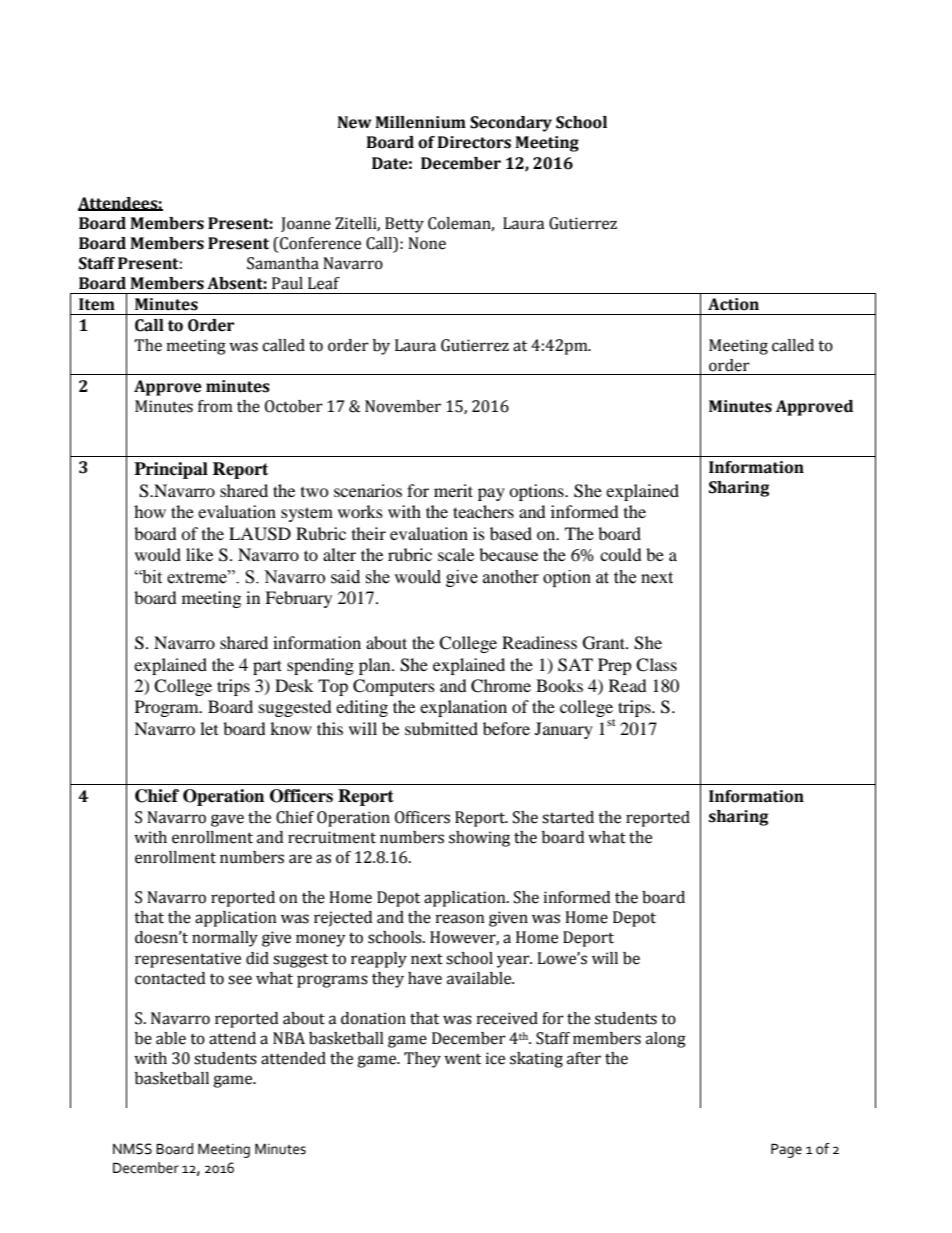 This screenshot has width=952, height=1233. What do you see at coordinates (289, 1038) in the screenshot?
I see `NBA` at bounding box center [289, 1038].
